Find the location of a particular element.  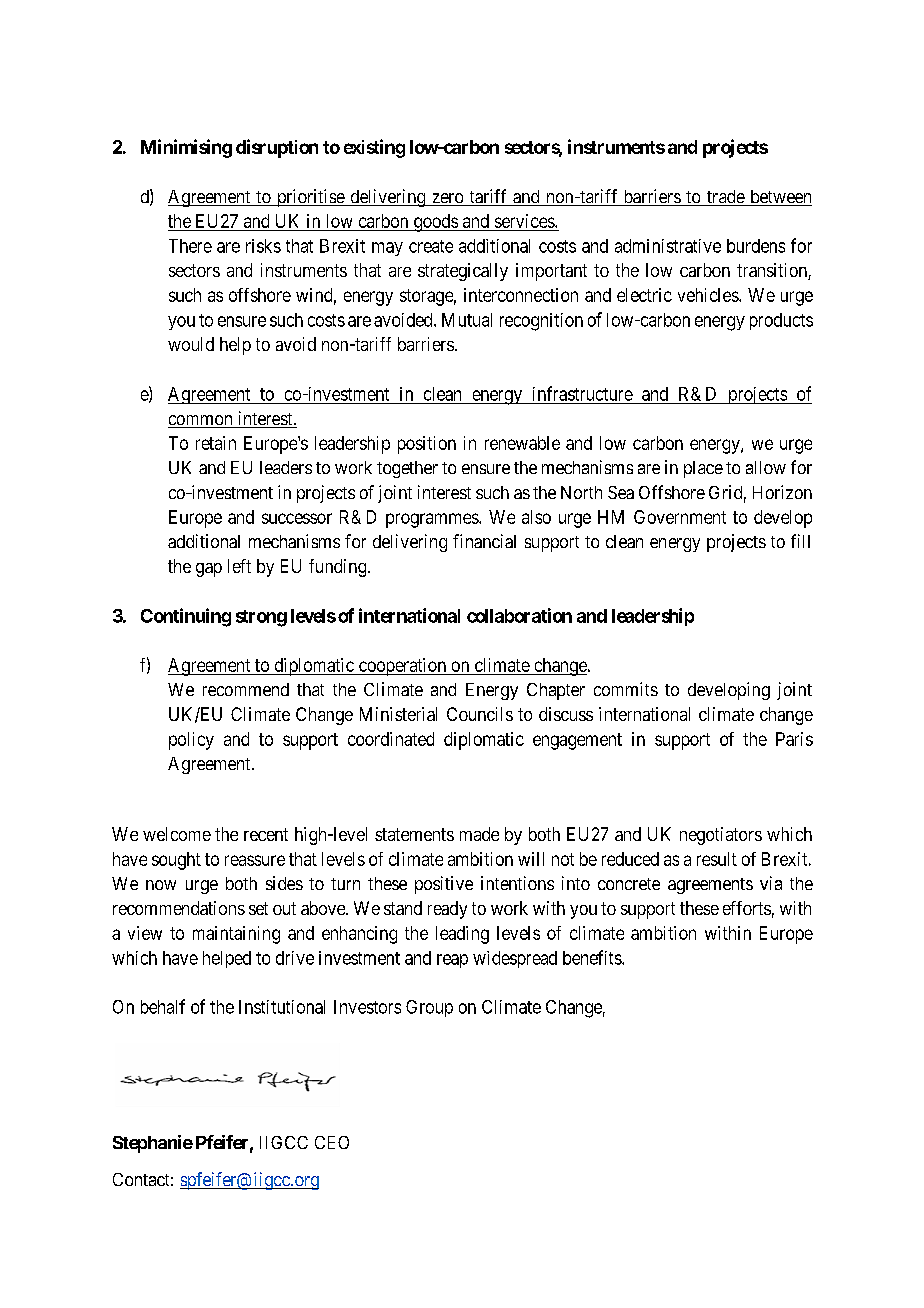

Minimising is located at coordinates (186, 148).
